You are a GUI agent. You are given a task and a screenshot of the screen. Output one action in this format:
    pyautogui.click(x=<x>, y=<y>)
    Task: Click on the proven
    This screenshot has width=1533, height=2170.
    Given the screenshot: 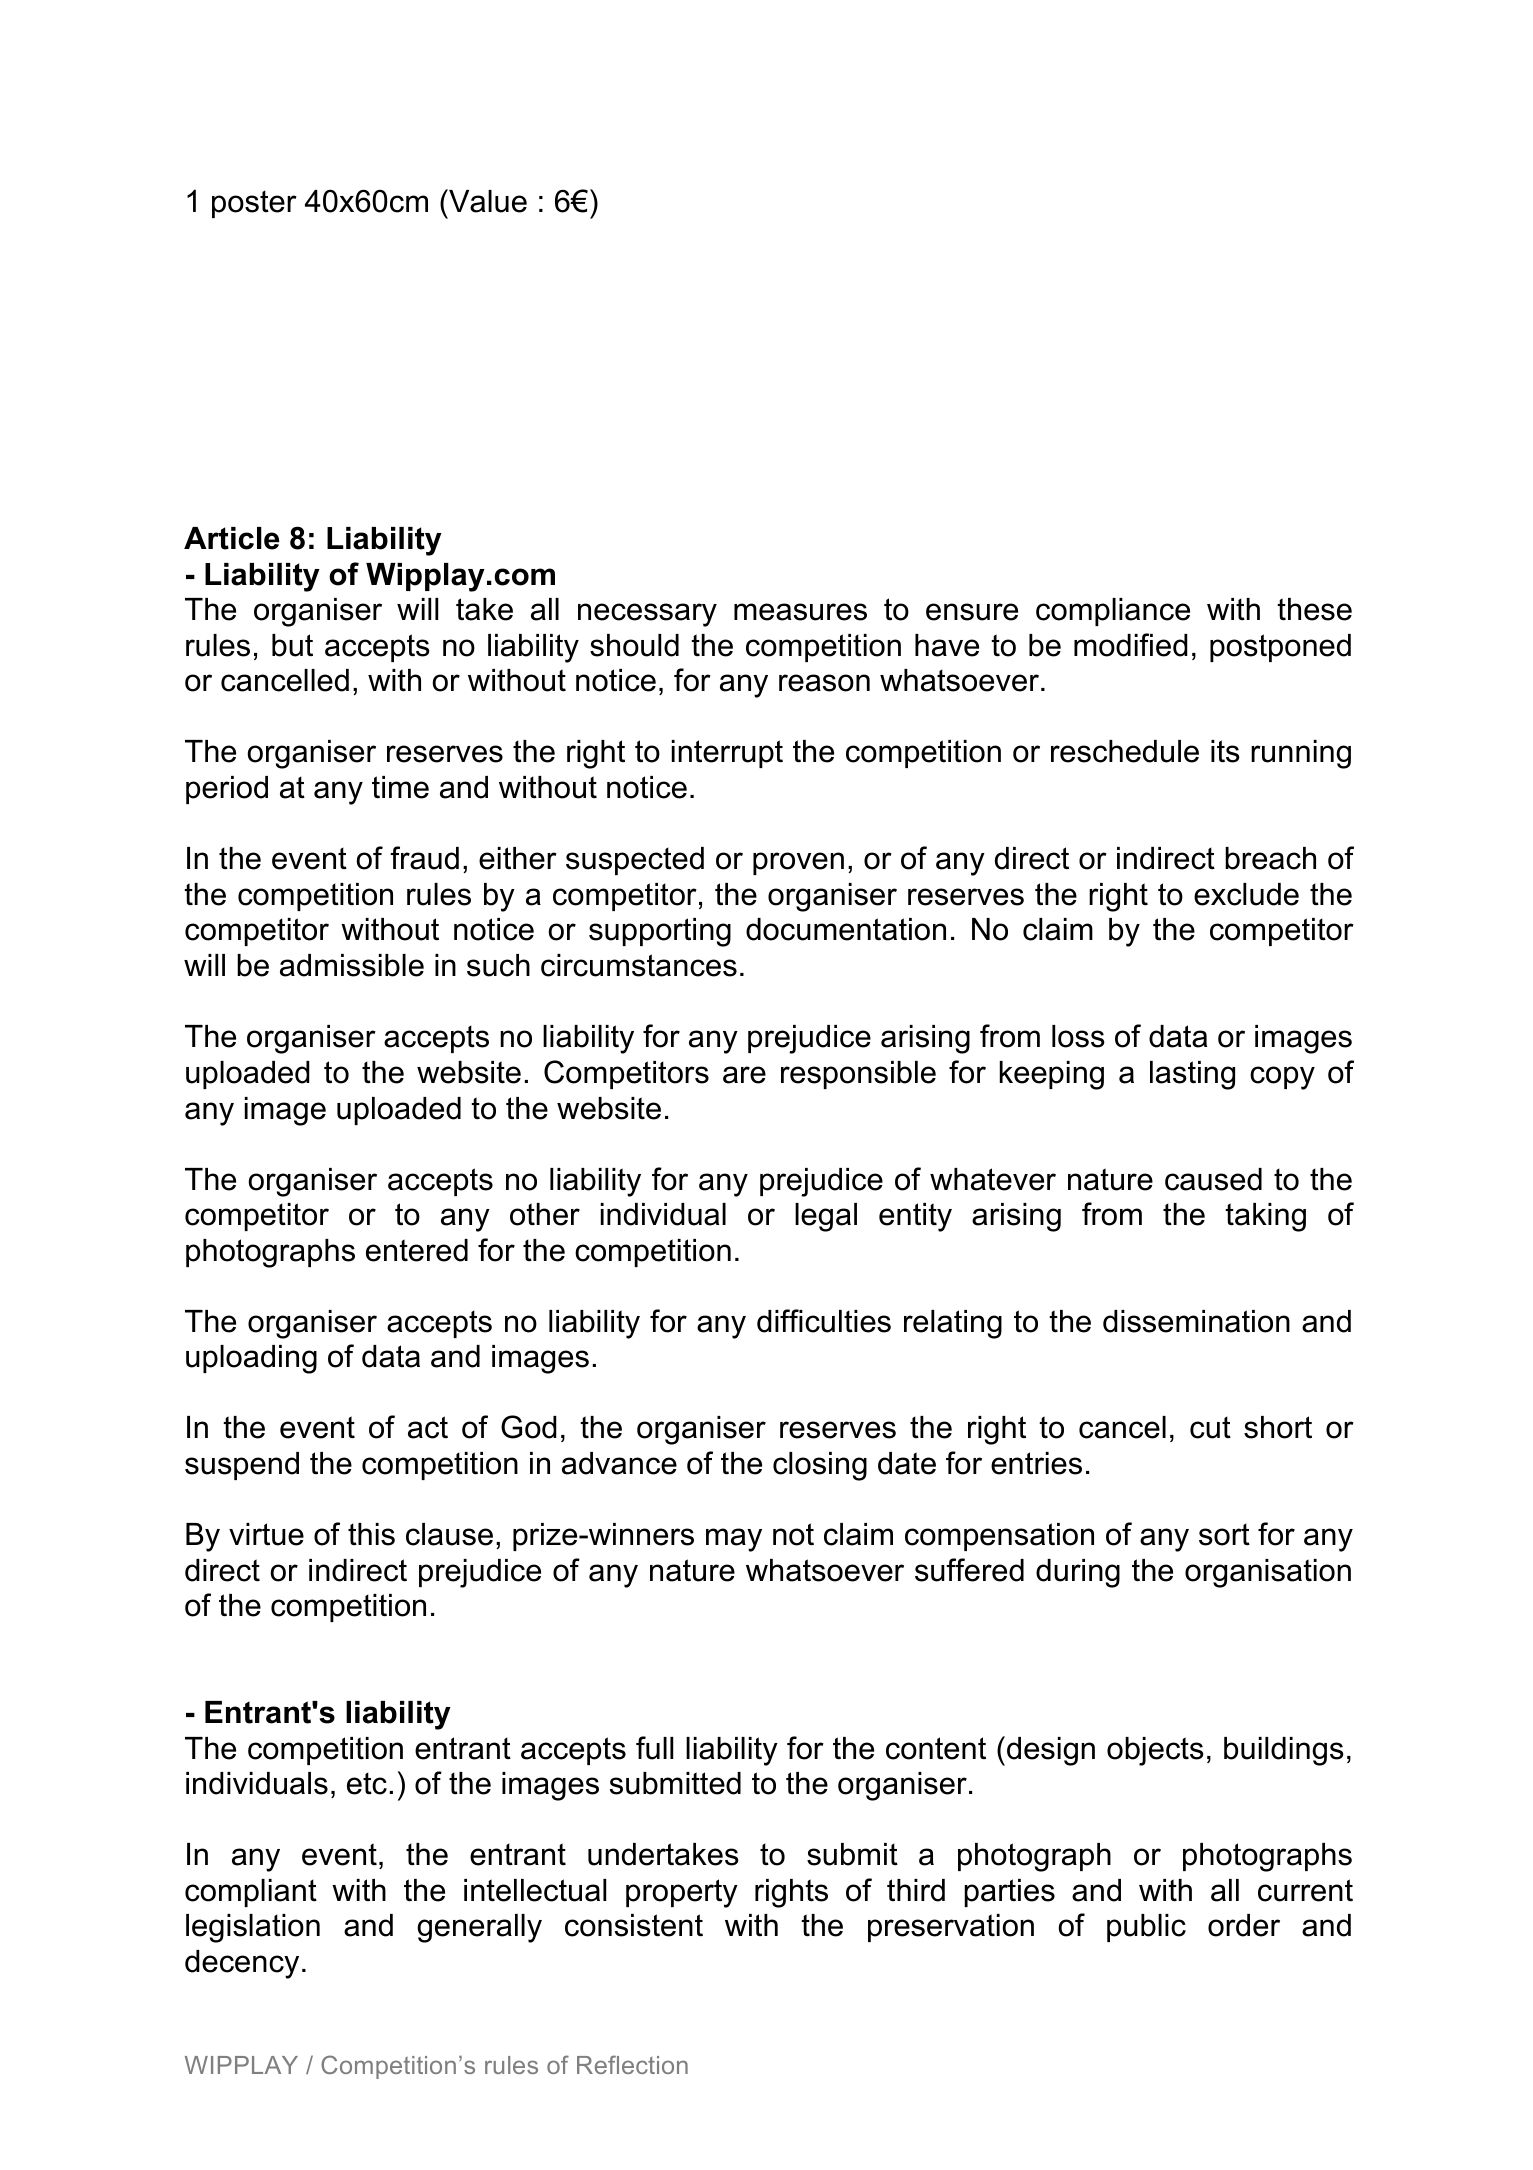 What is the action you would take?
    pyautogui.click(x=798, y=863)
